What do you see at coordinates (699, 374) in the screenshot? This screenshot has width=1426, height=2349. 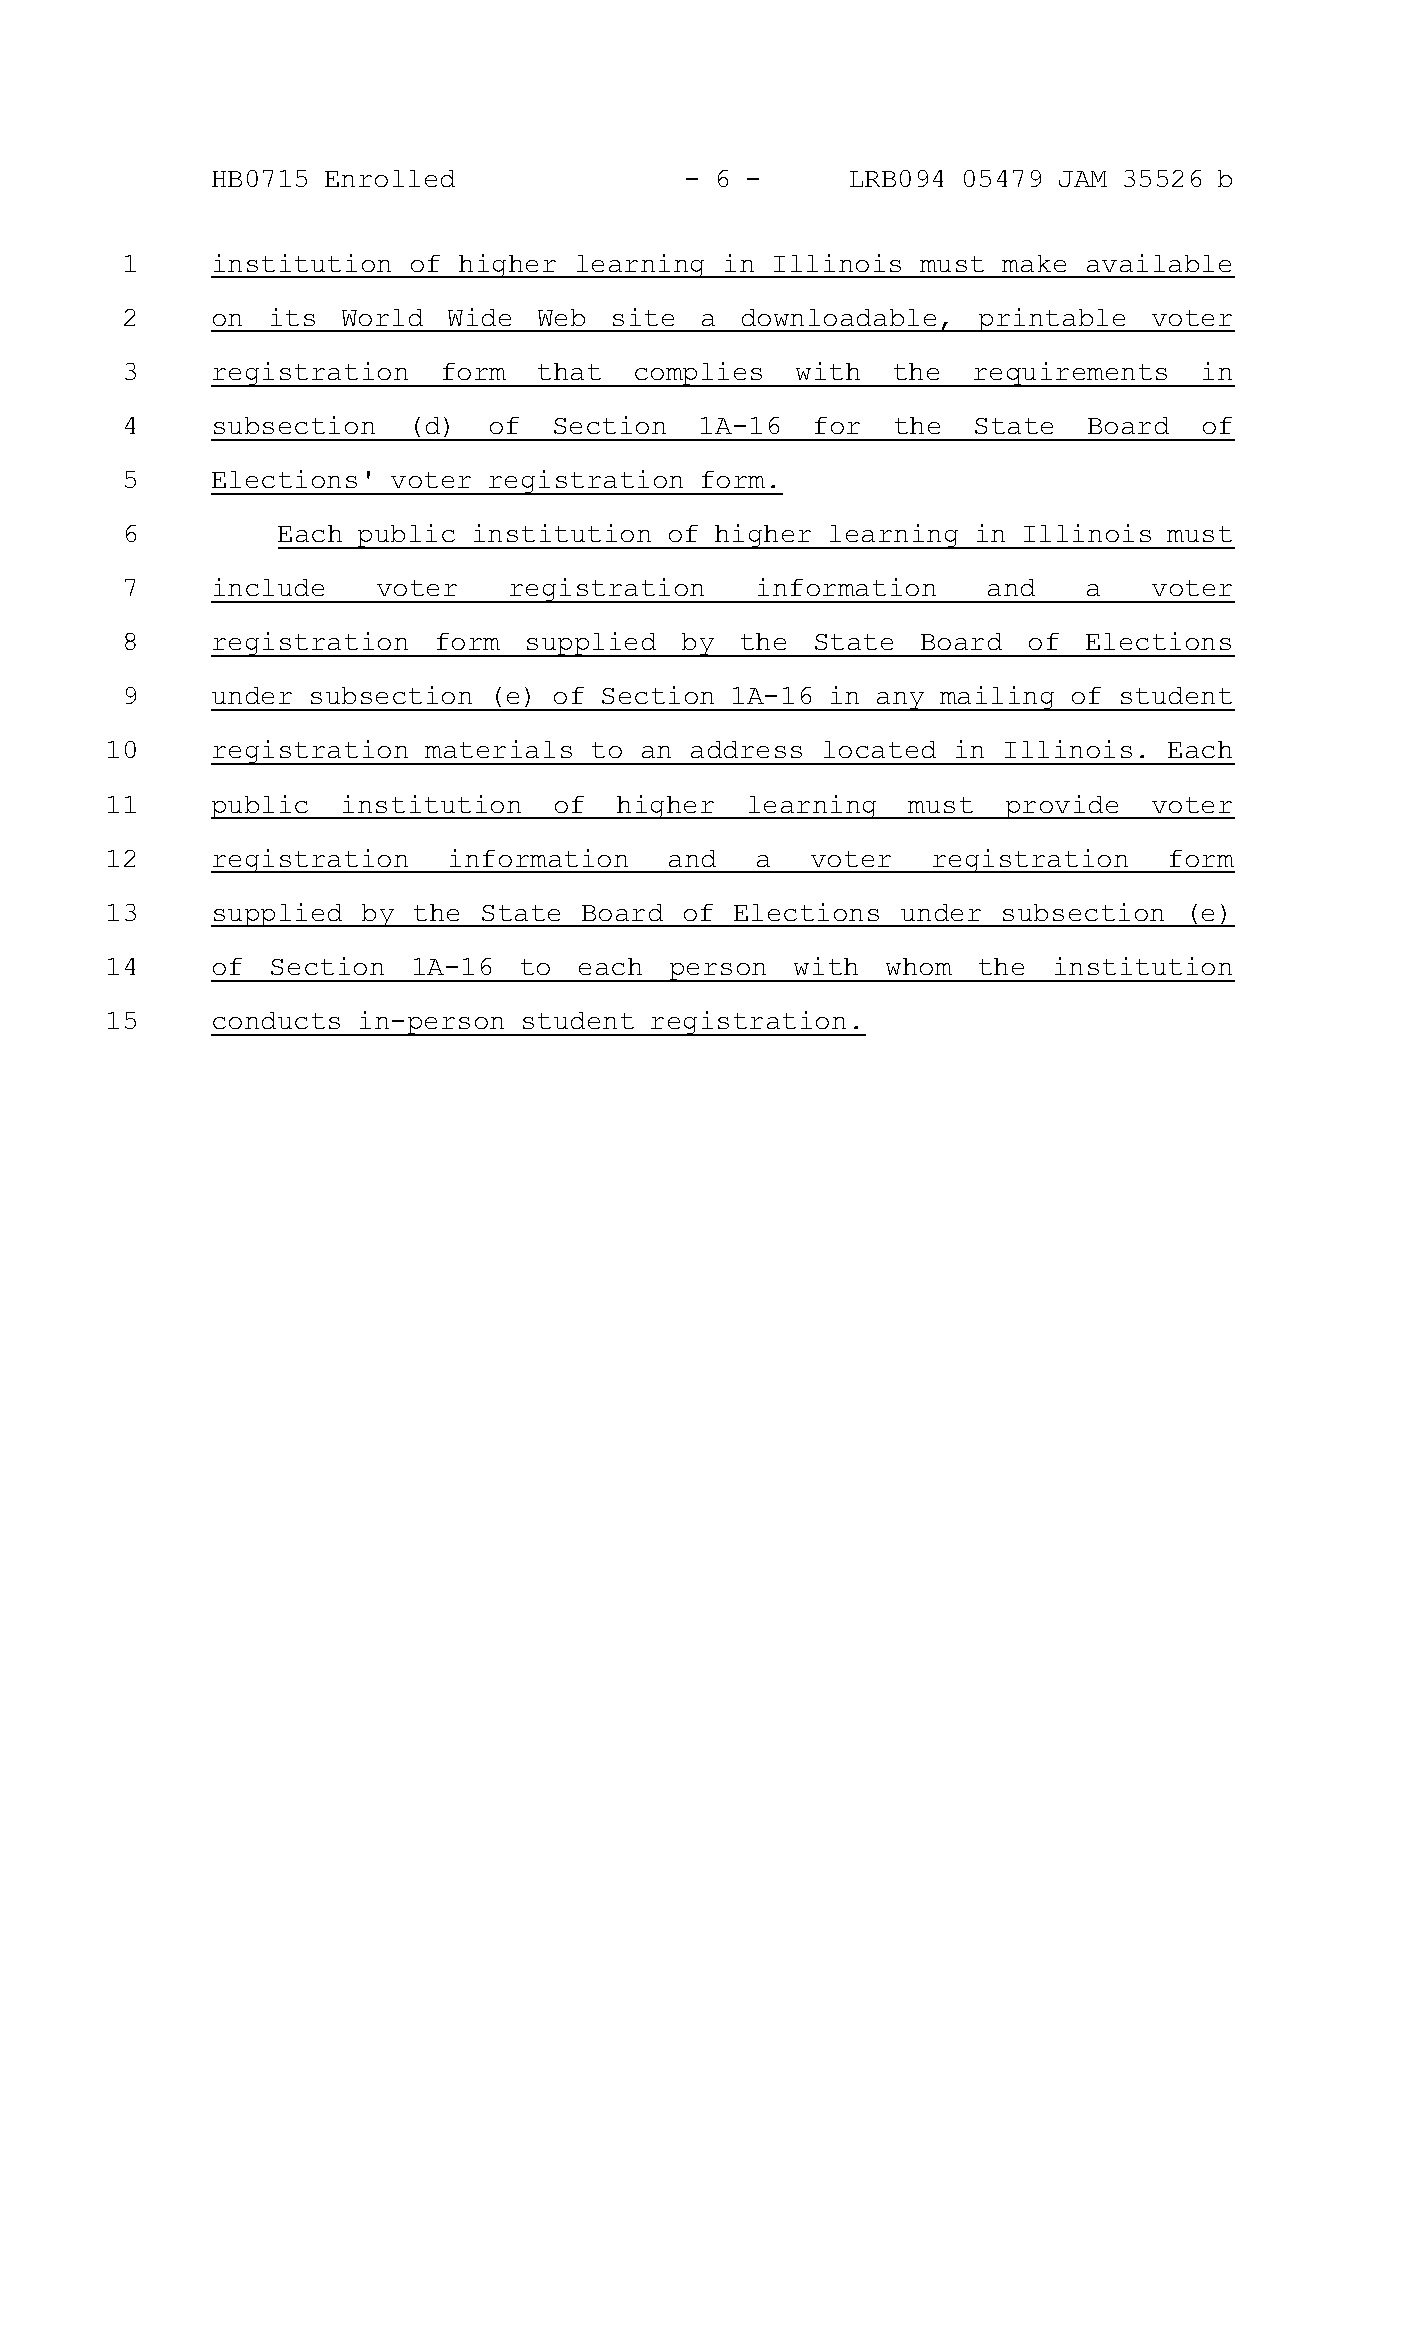 I see `complies` at bounding box center [699, 374].
